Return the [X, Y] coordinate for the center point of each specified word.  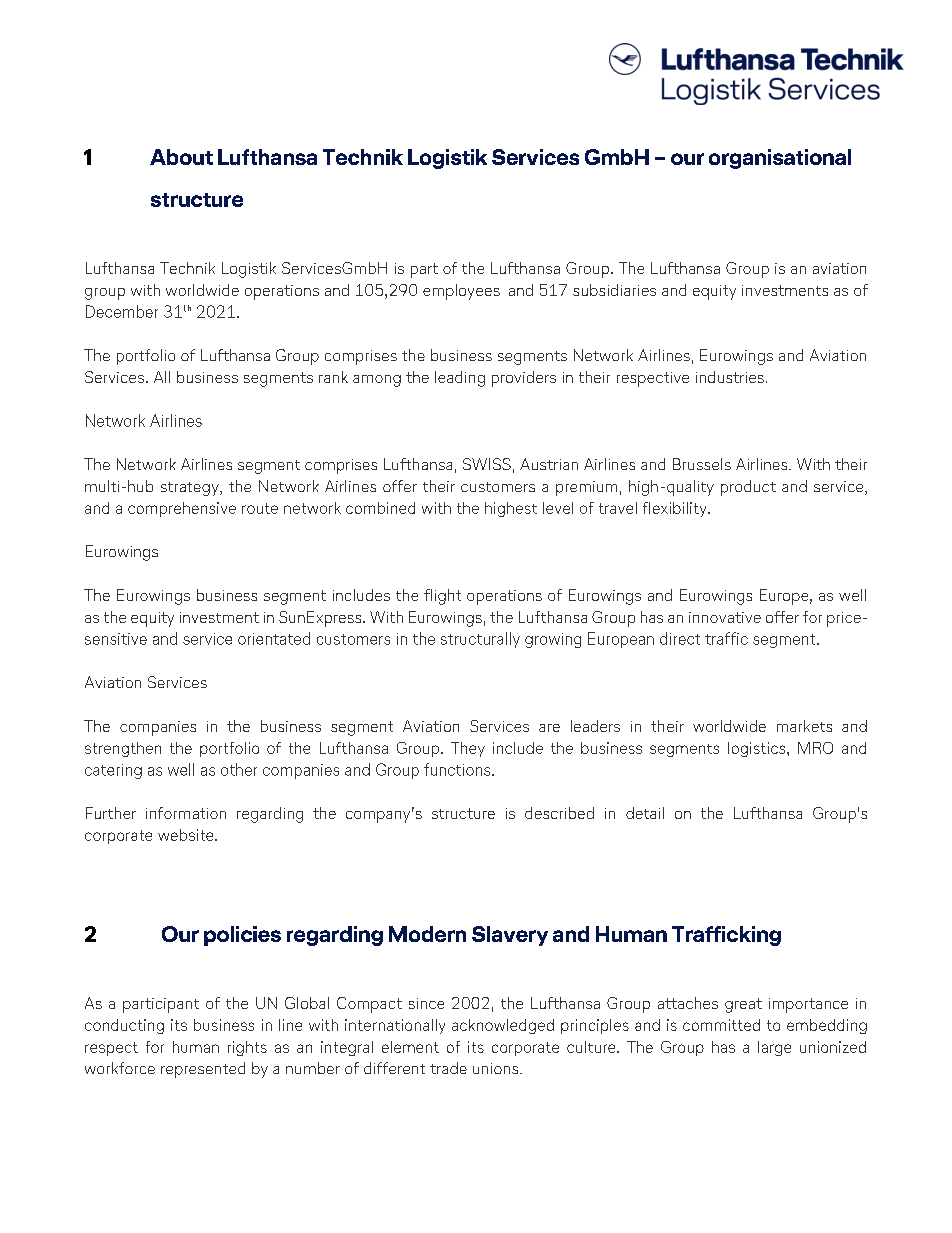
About [181, 157]
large [774, 1048]
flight [442, 597]
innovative [725, 617]
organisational [780, 159]
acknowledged [503, 1026]
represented [203, 1070]
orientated [274, 638]
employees [461, 292]
